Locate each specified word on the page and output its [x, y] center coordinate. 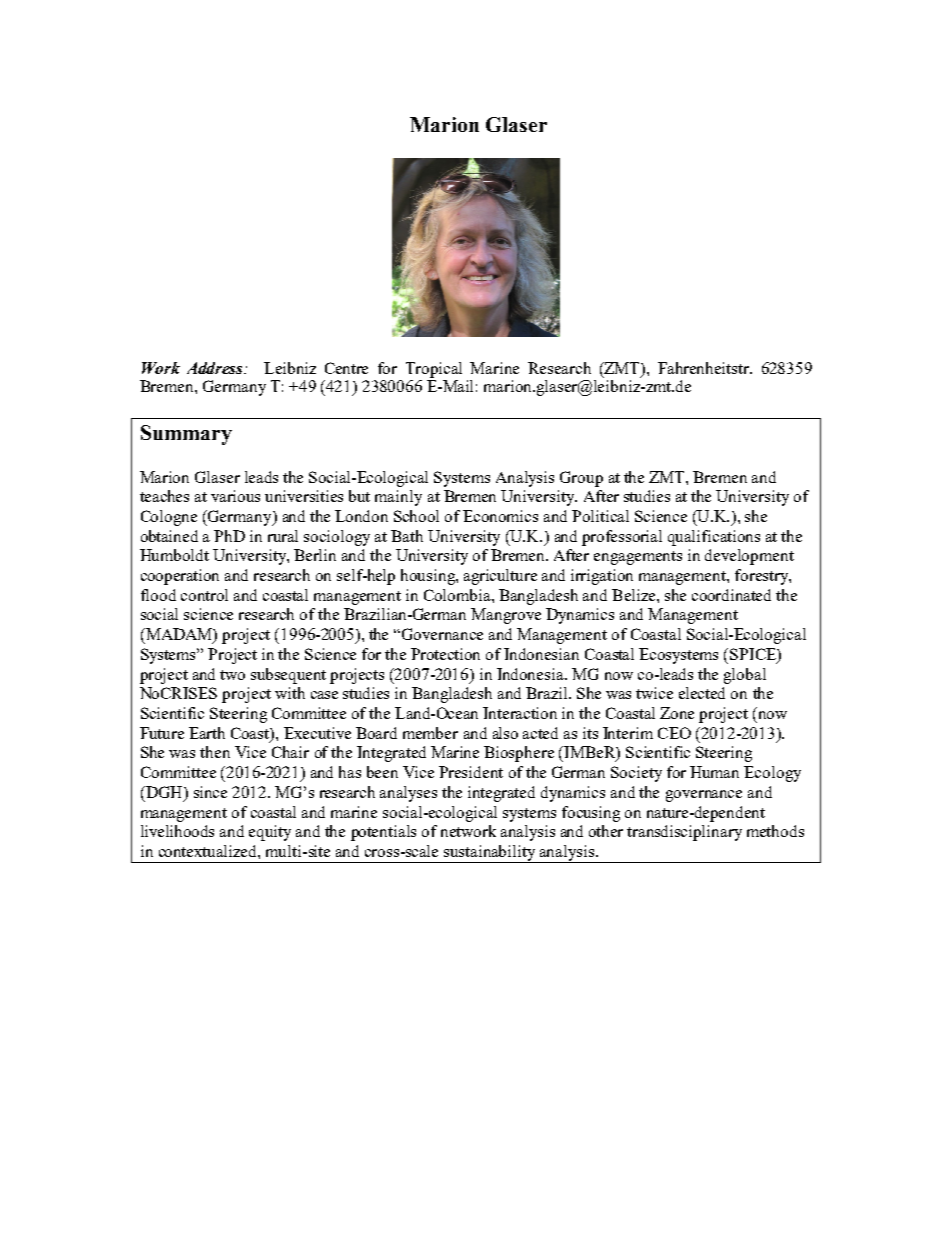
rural [283, 536]
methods [775, 831]
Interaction [520, 713]
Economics [500, 516]
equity [270, 833]
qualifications [714, 538]
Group [581, 479]
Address [216, 368]
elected [702, 693]
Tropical [434, 370]
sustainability [490, 854]
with [290, 693]
